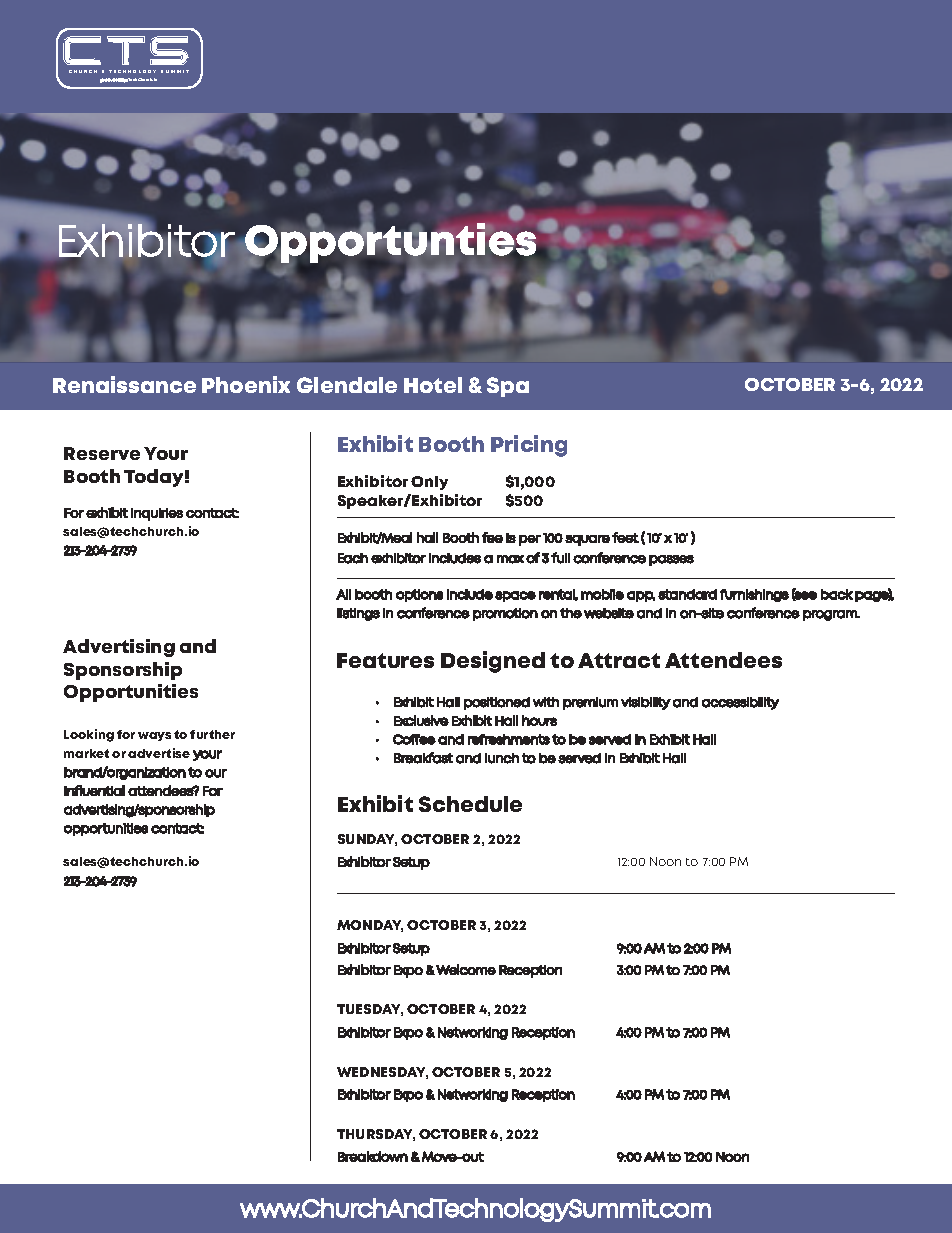 This screenshot has width=952, height=1233. Describe the element at coordinates (529, 446) in the screenshot. I see `Pricing` at that location.
